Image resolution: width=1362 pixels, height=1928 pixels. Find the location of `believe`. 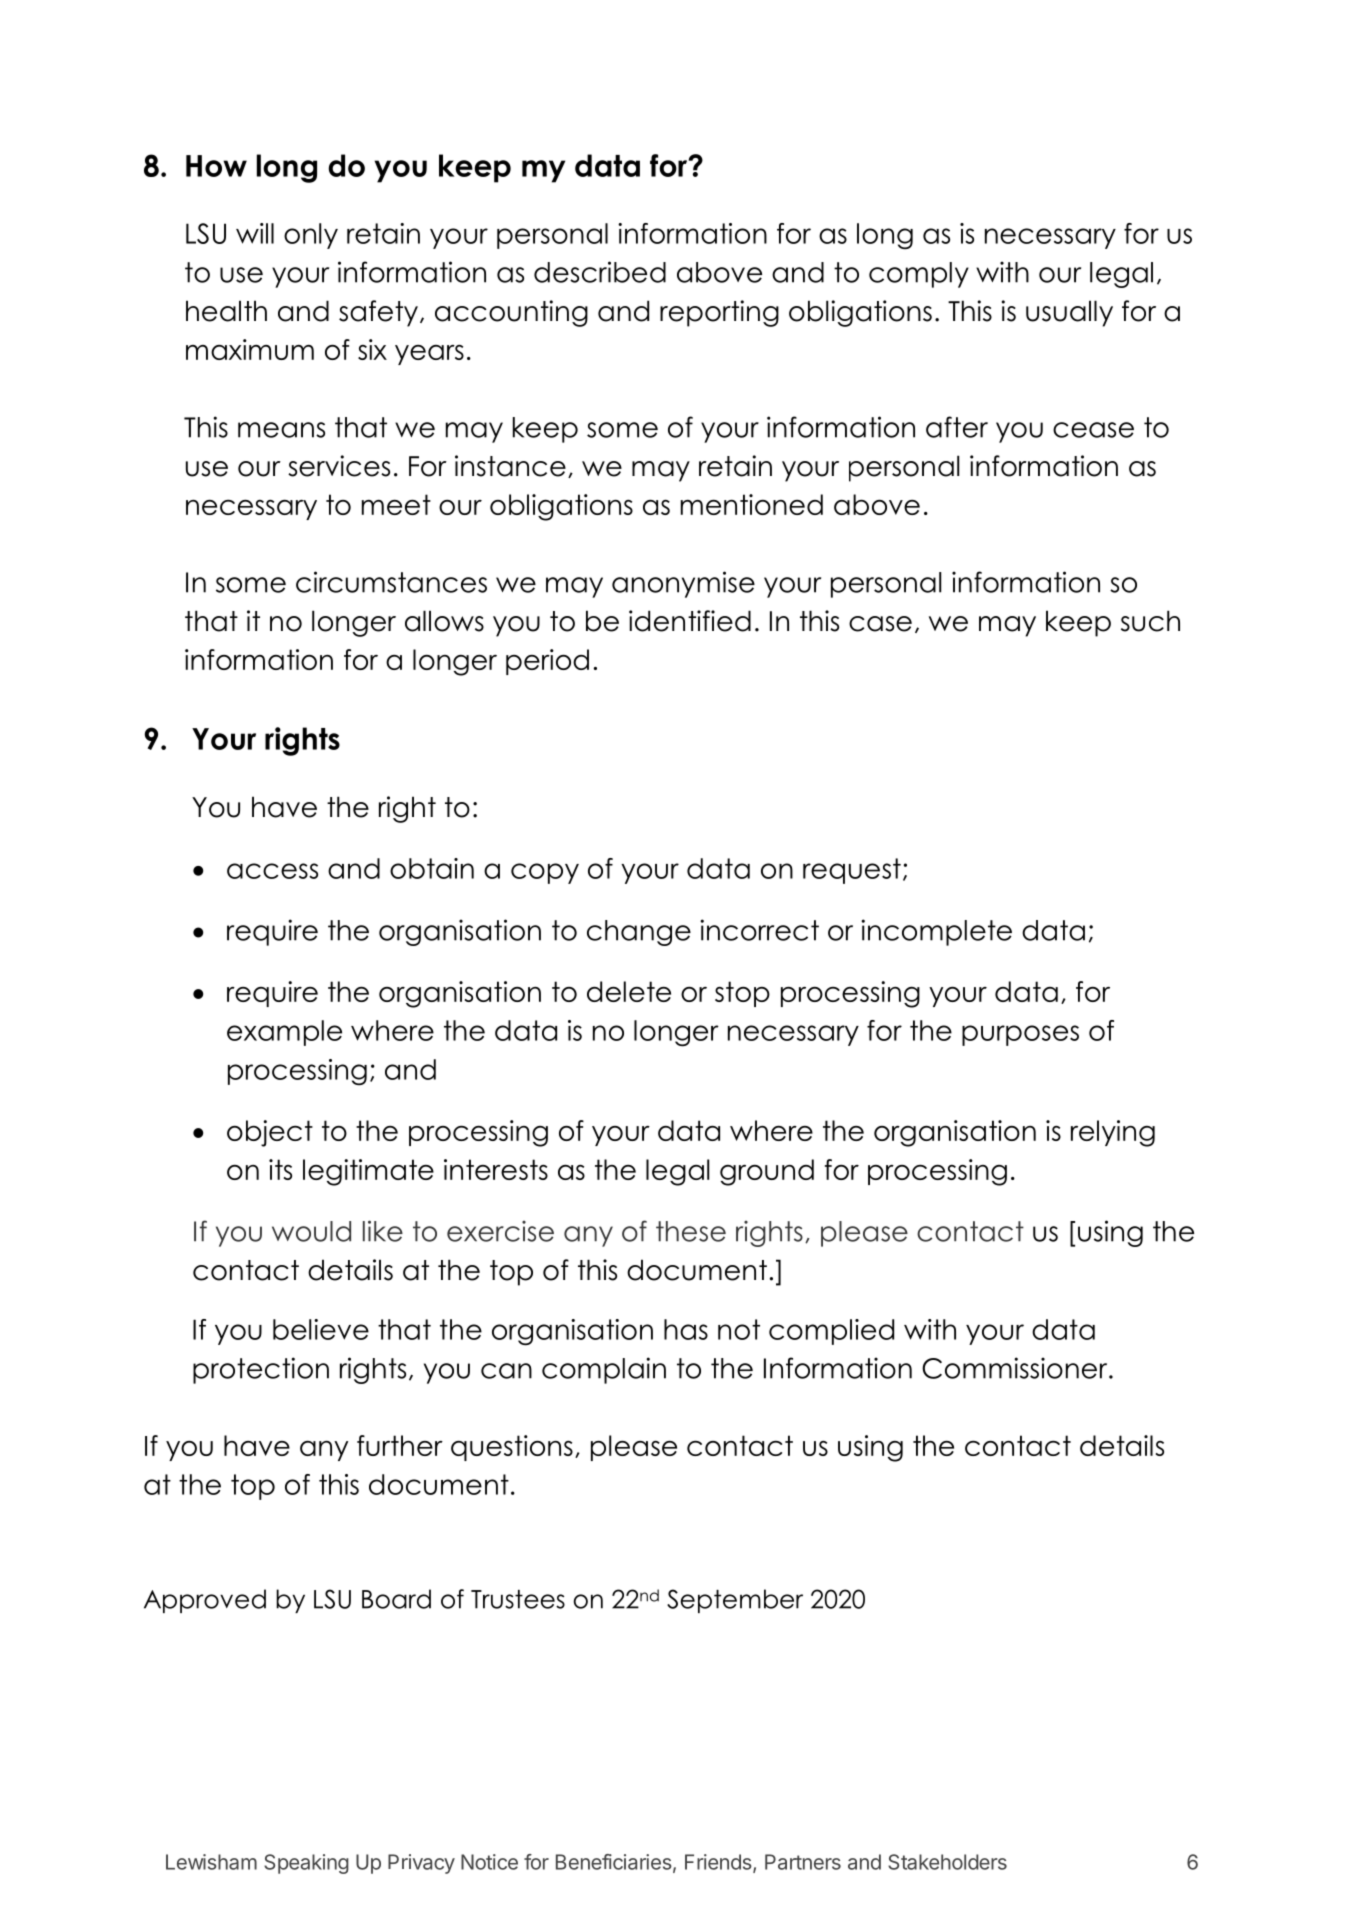

believe is located at coordinates (321, 1329).
